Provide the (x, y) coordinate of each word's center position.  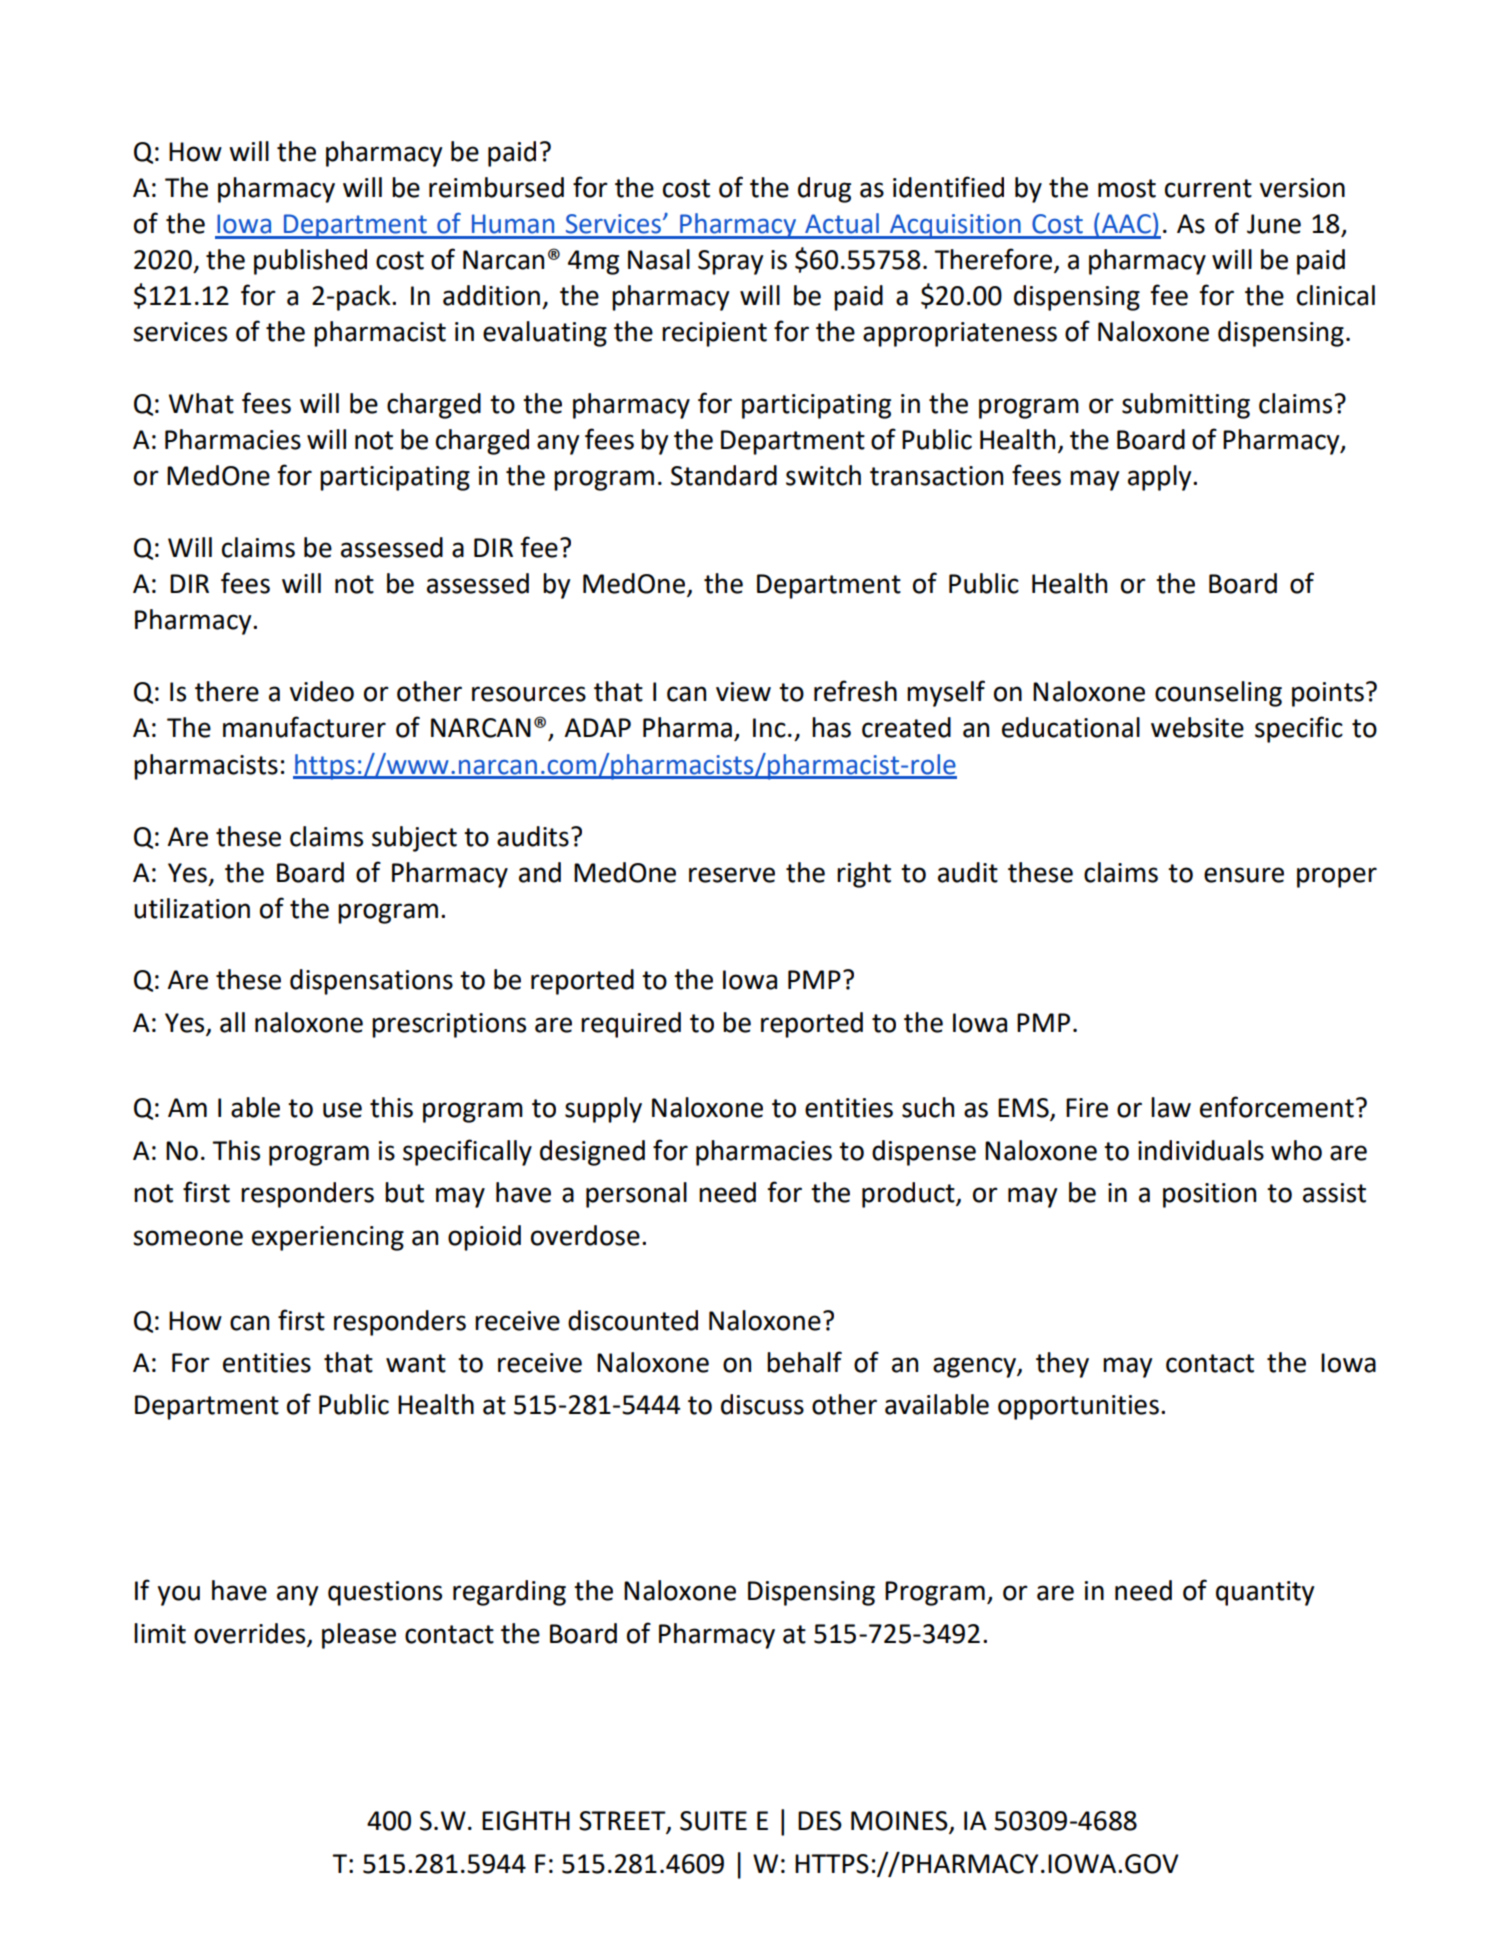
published (310, 262)
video (322, 691)
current (1208, 188)
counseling (1218, 694)
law (1171, 1107)
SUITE (713, 1821)
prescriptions (449, 1025)
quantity (1265, 1593)
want (416, 1363)
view (743, 692)
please (359, 1636)
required (631, 1025)
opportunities (1078, 1407)
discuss (762, 1404)
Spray (730, 262)
